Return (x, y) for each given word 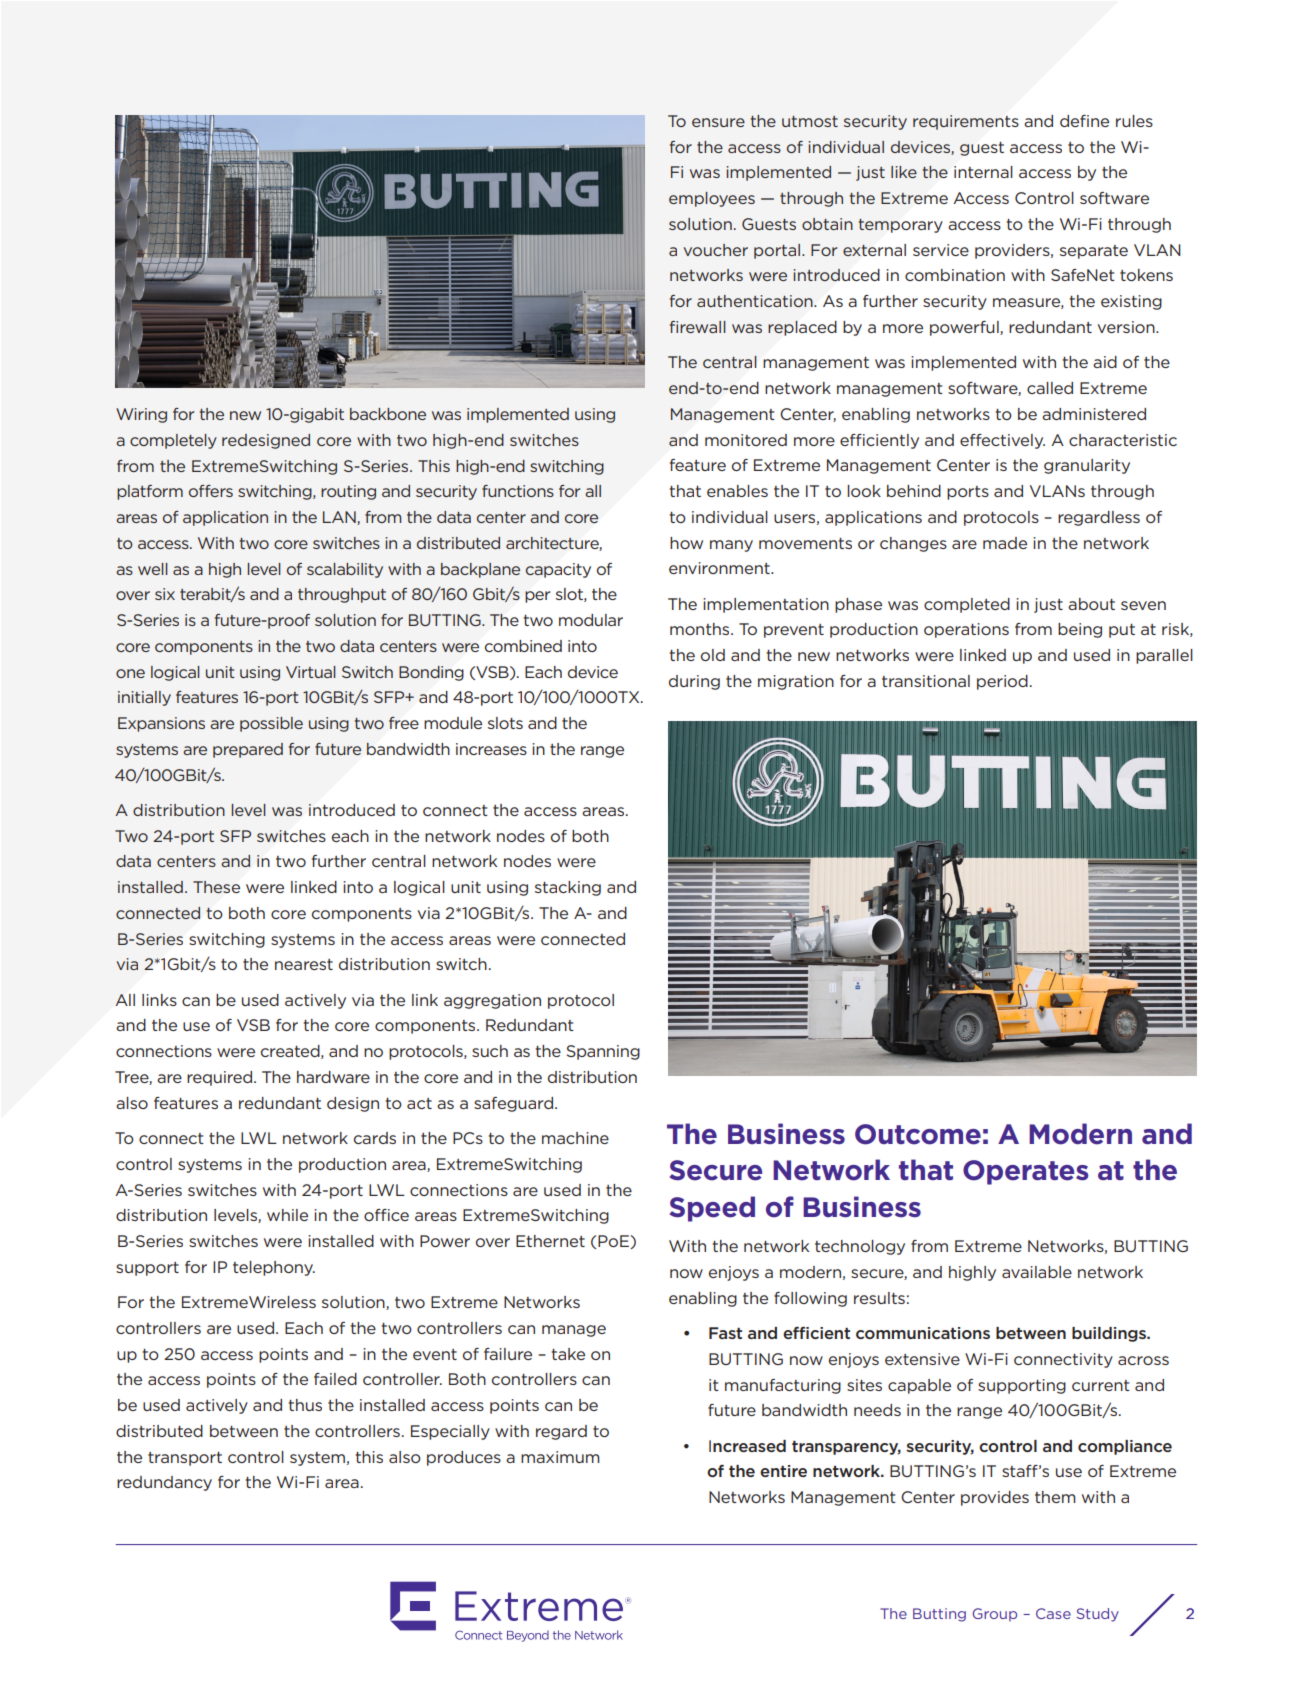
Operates (1026, 1172)
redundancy (164, 1483)
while (287, 1215)
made (1005, 543)
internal (983, 172)
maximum (560, 1457)
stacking (568, 888)
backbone (388, 414)
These (216, 887)
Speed (712, 1209)
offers (211, 491)
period (1002, 682)
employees (712, 199)
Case (1053, 1613)
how (686, 543)
